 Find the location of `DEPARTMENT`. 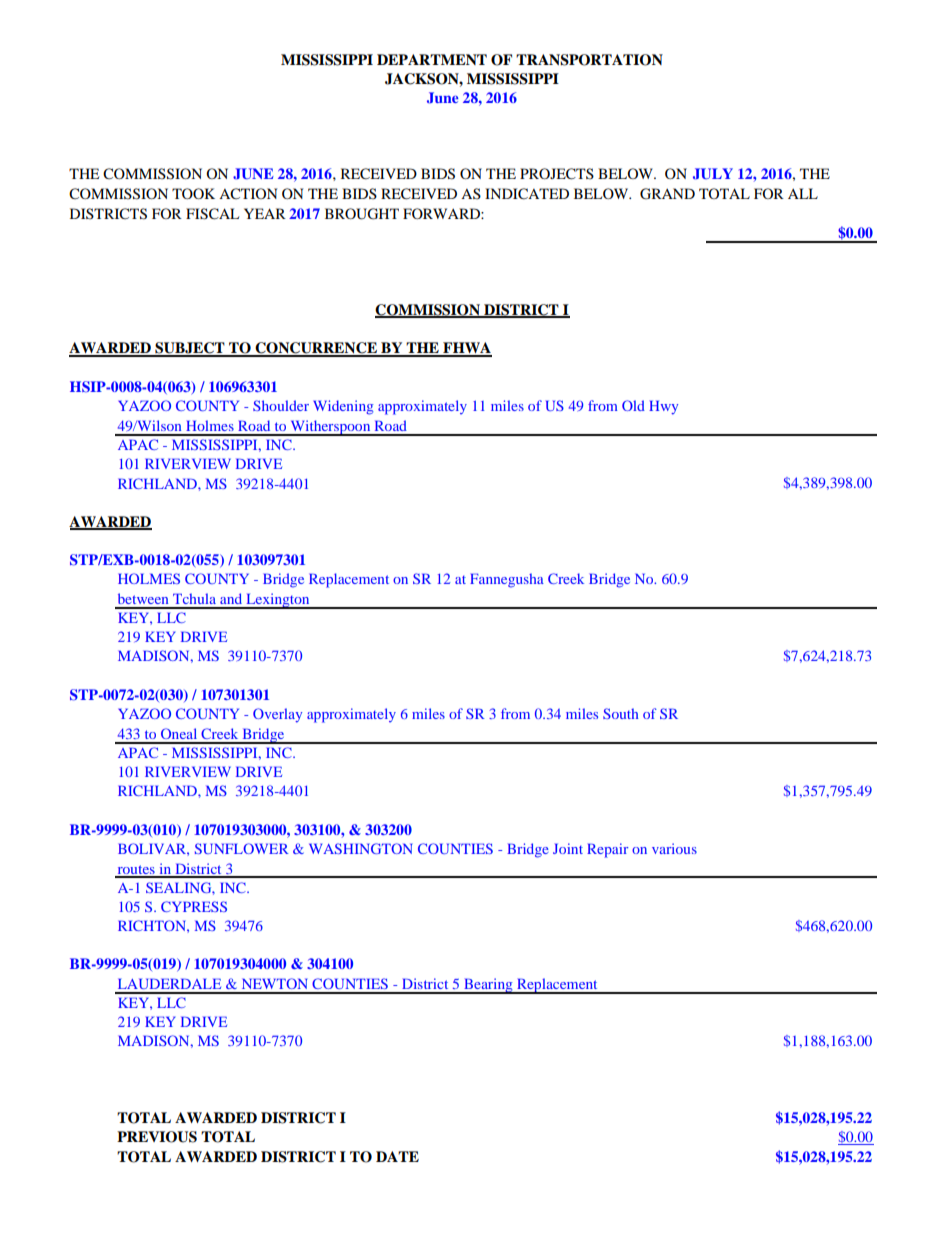

DEPARTMENT is located at coordinates (432, 59).
